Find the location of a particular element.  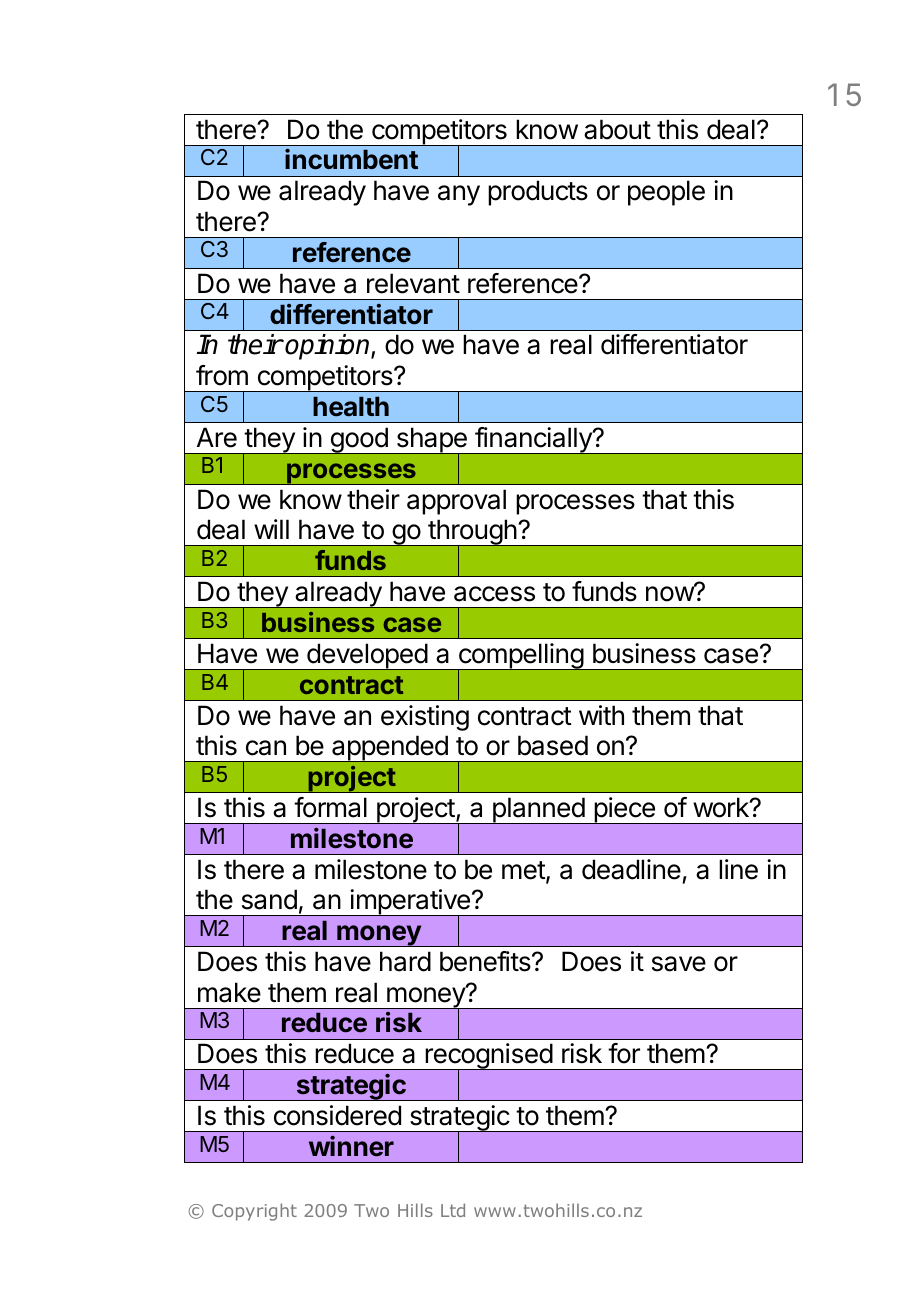

can is located at coordinates (266, 748).
